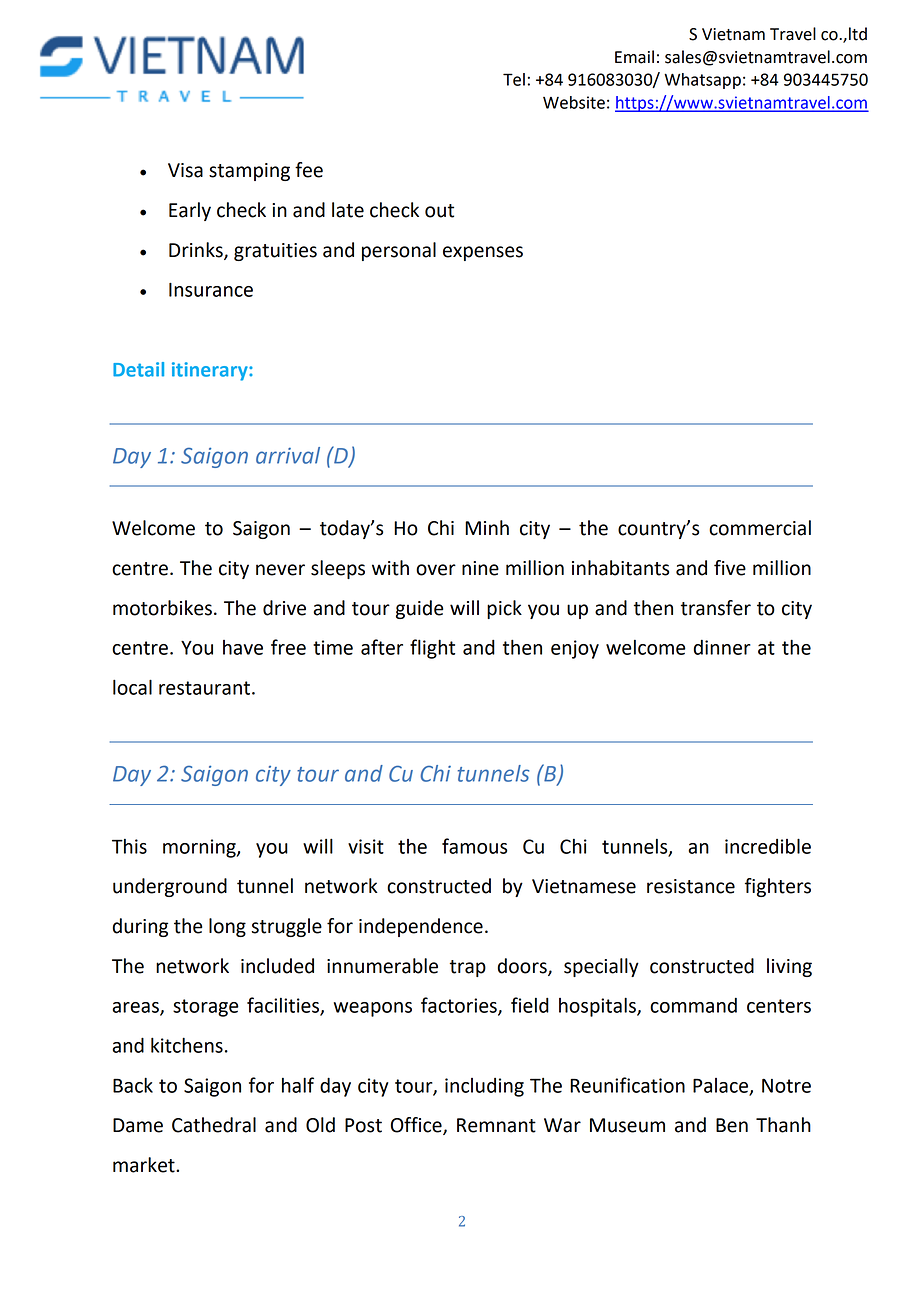 The width and height of the screenshot is (924, 1307). I want to click on commercial, so click(760, 528).
